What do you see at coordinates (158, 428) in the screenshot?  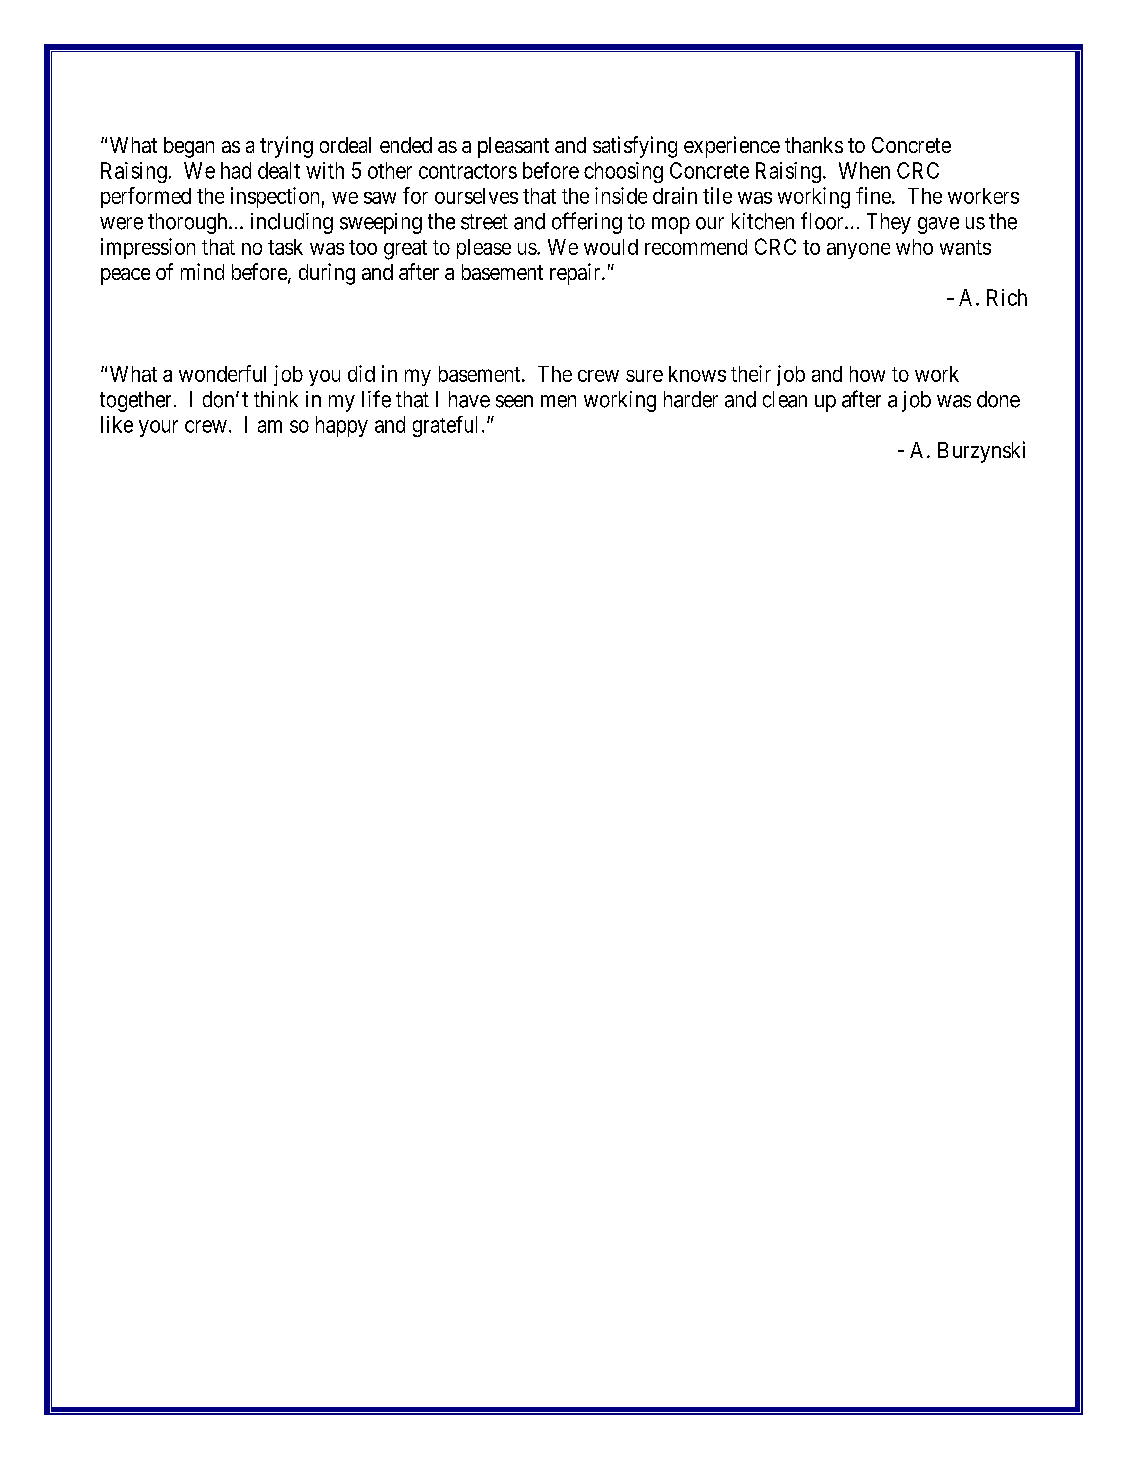 I see `your` at bounding box center [158, 428].
